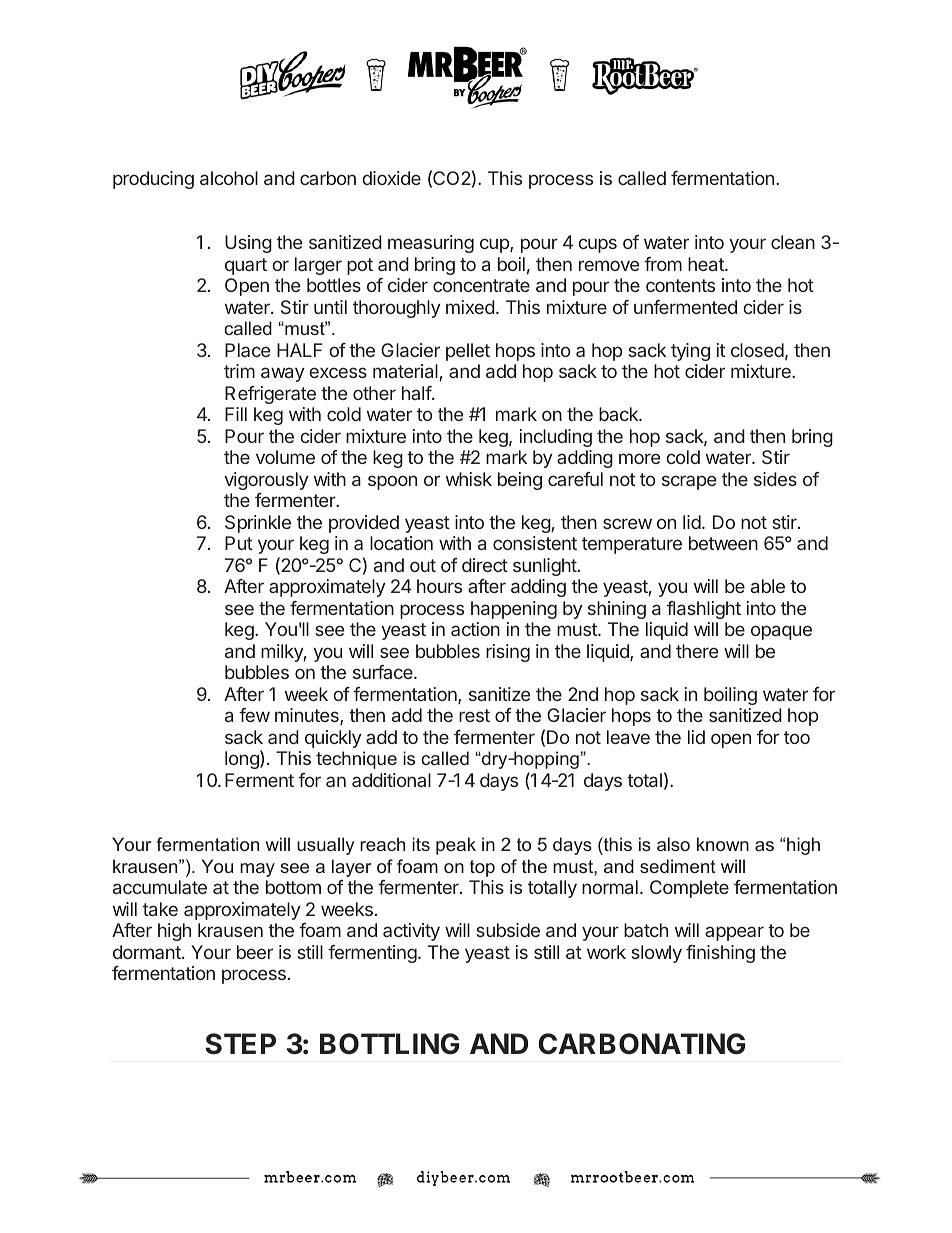  I want to click on scrape, so click(689, 482).
